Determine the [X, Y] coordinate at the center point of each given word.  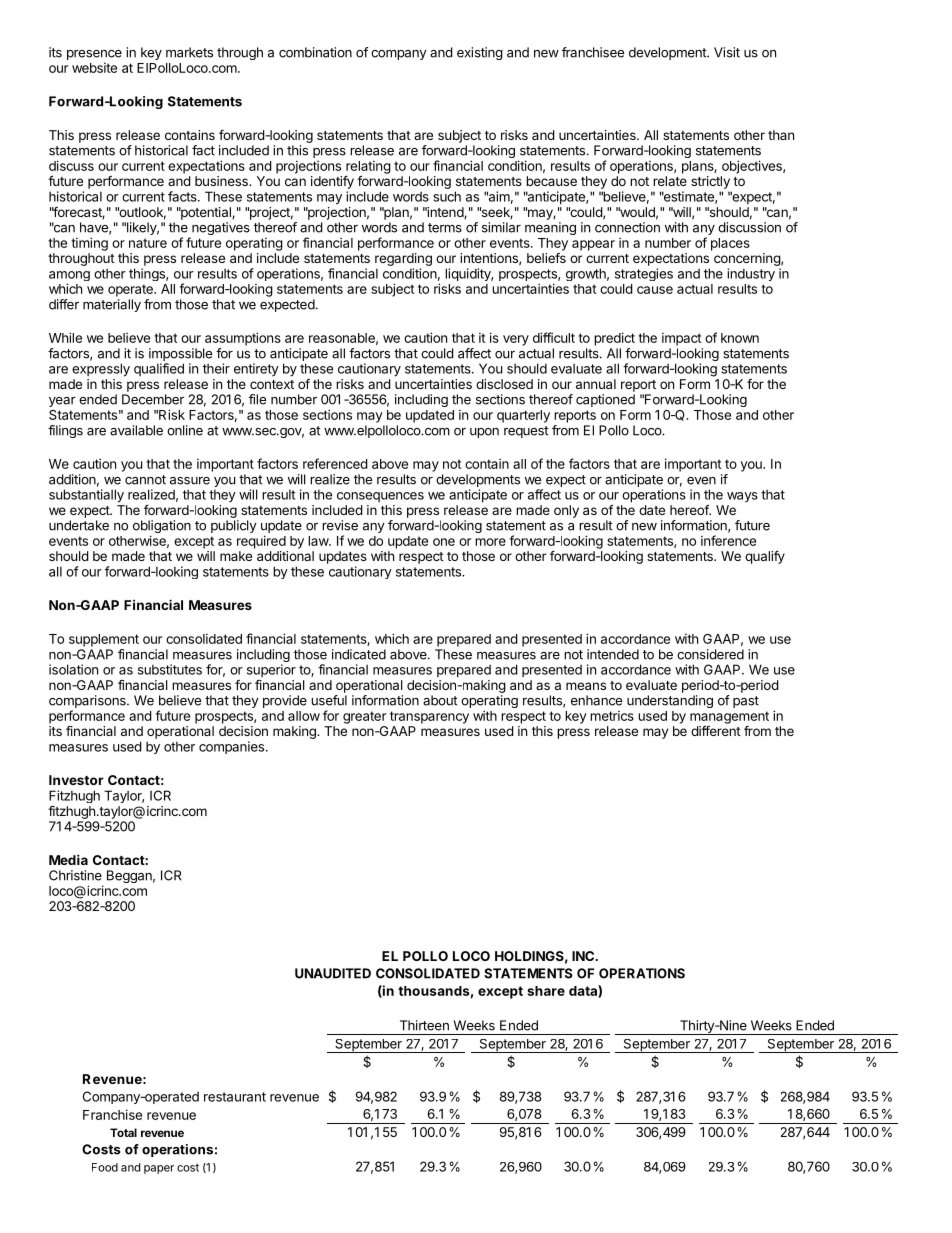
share [546, 991]
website [94, 68]
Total [123, 1132]
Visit [727, 52]
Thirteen [424, 1025]
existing [480, 53]
